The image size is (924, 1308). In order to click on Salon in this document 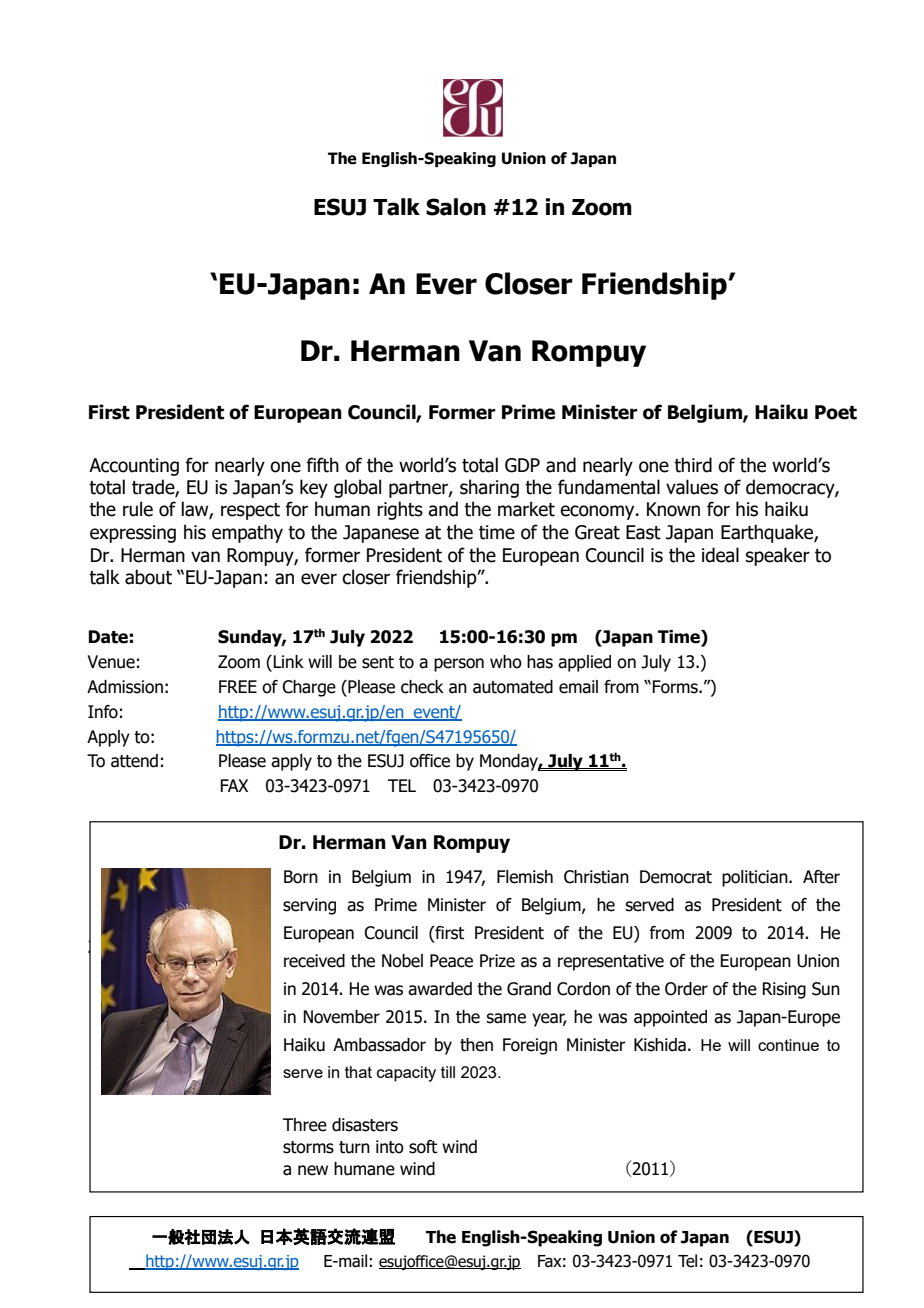, I will do `click(456, 207)`.
